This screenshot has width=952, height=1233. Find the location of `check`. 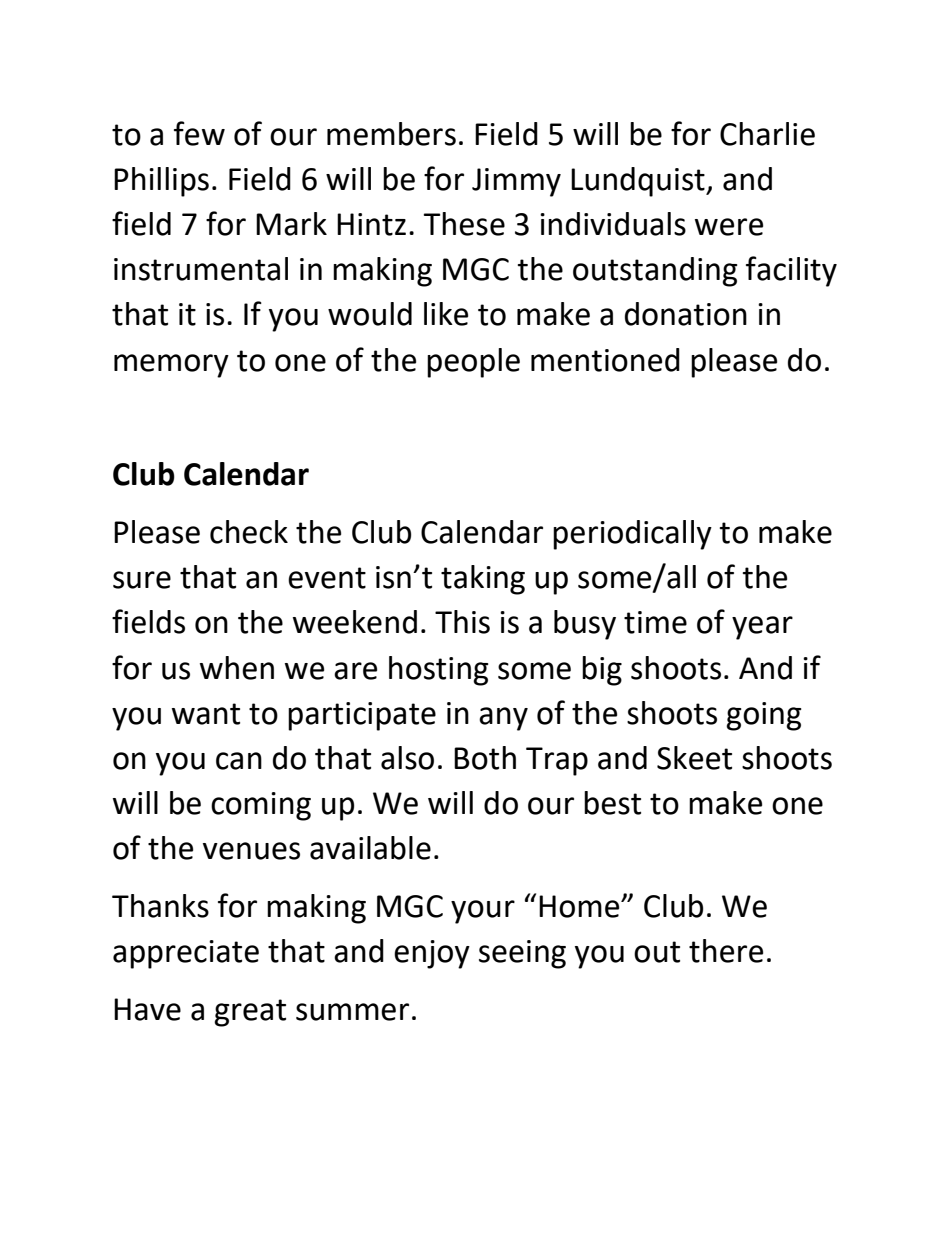

check is located at coordinates (249, 532).
